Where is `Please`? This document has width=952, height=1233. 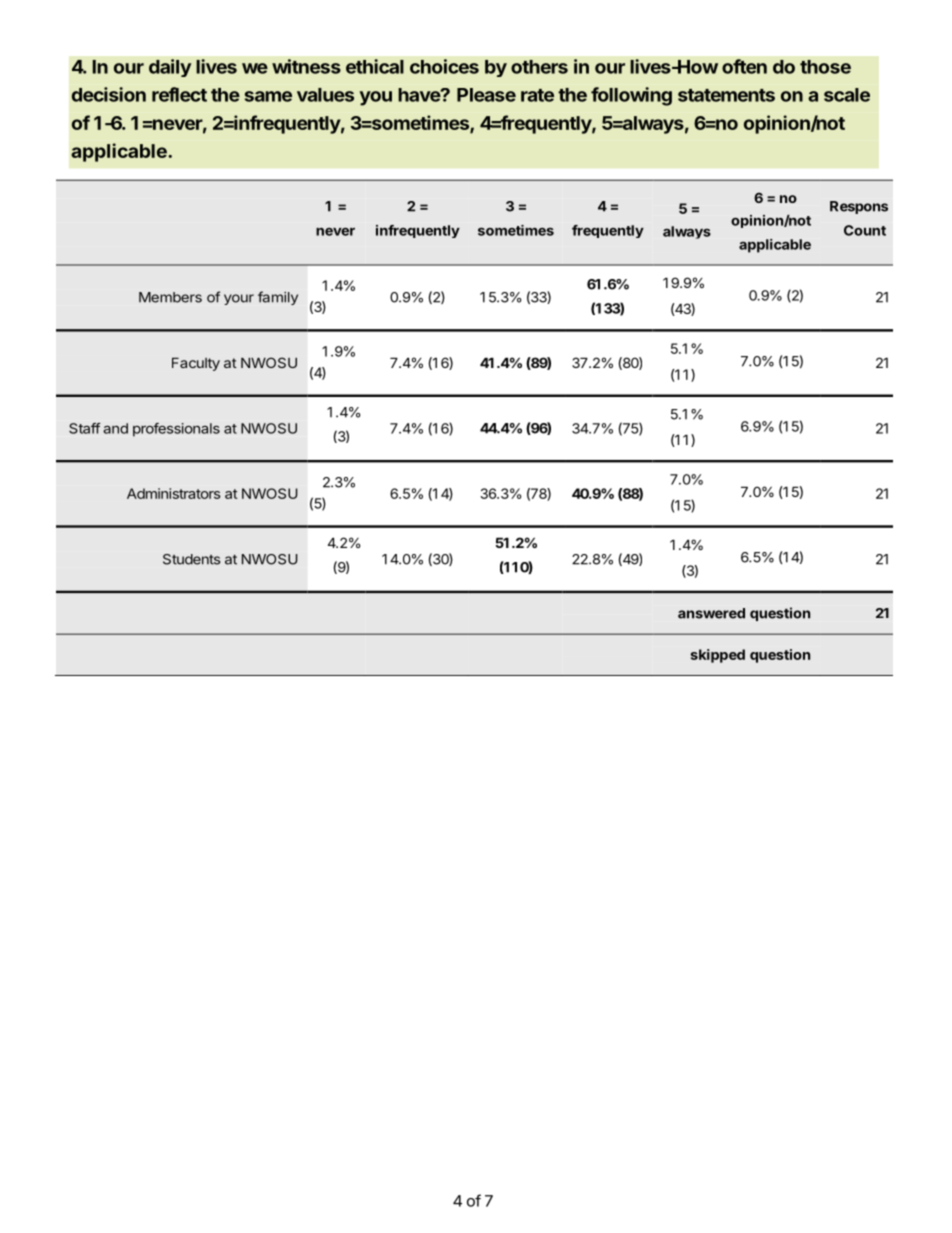
Please is located at coordinates (486, 95).
